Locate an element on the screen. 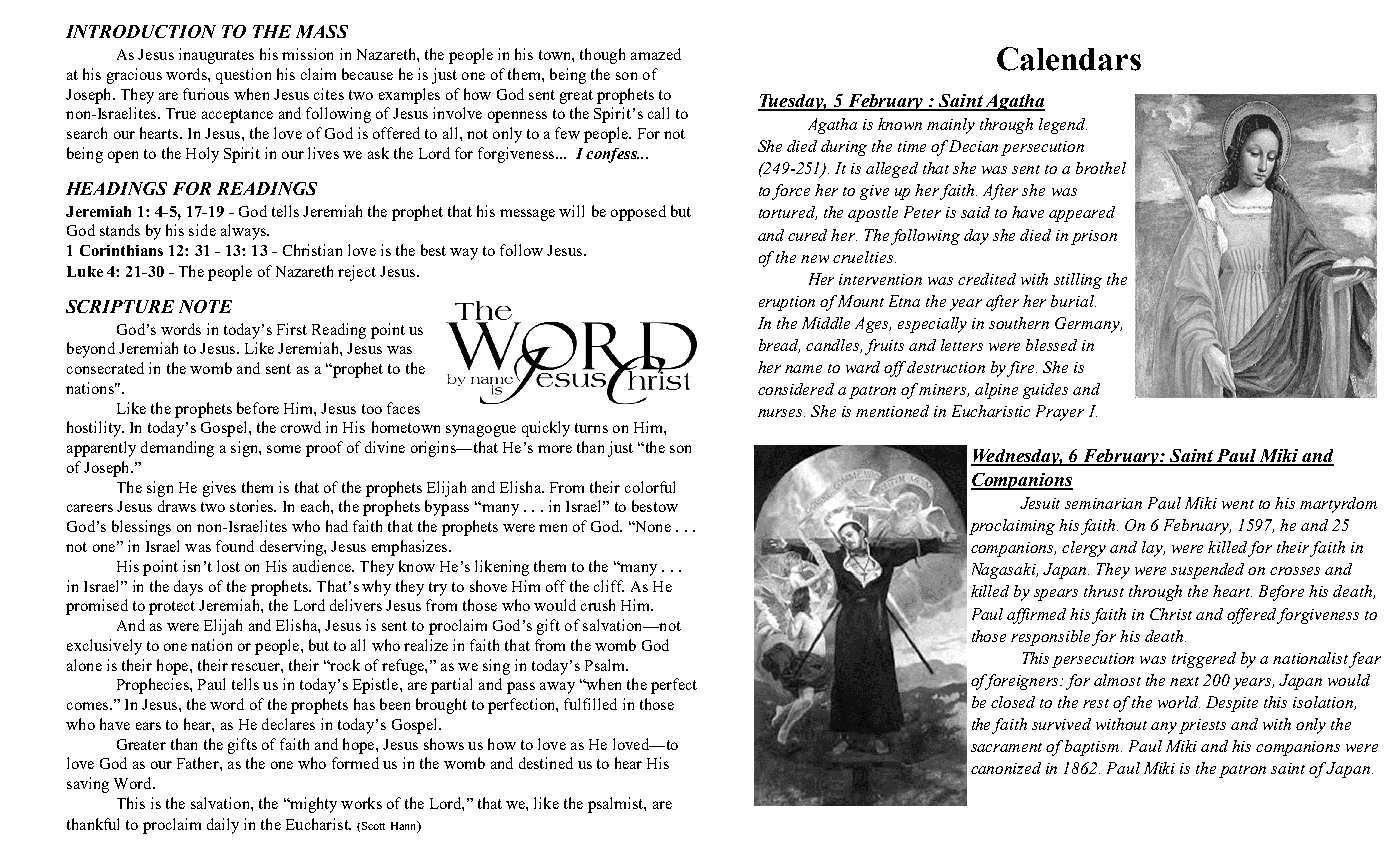 This screenshot has width=1400, height=850. NOTE is located at coordinates (205, 306).
